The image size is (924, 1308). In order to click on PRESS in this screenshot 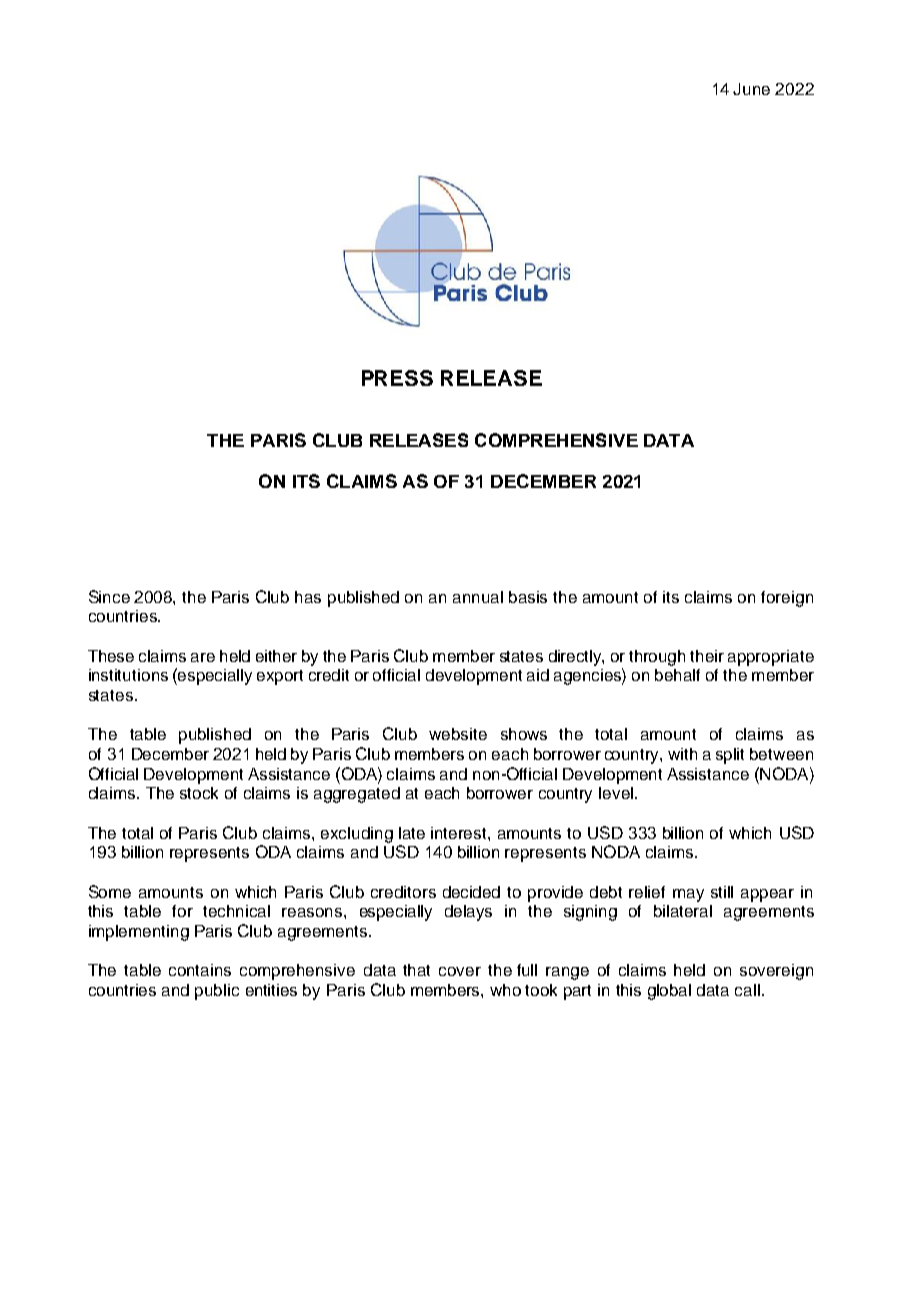, I will do `click(397, 378)`.
